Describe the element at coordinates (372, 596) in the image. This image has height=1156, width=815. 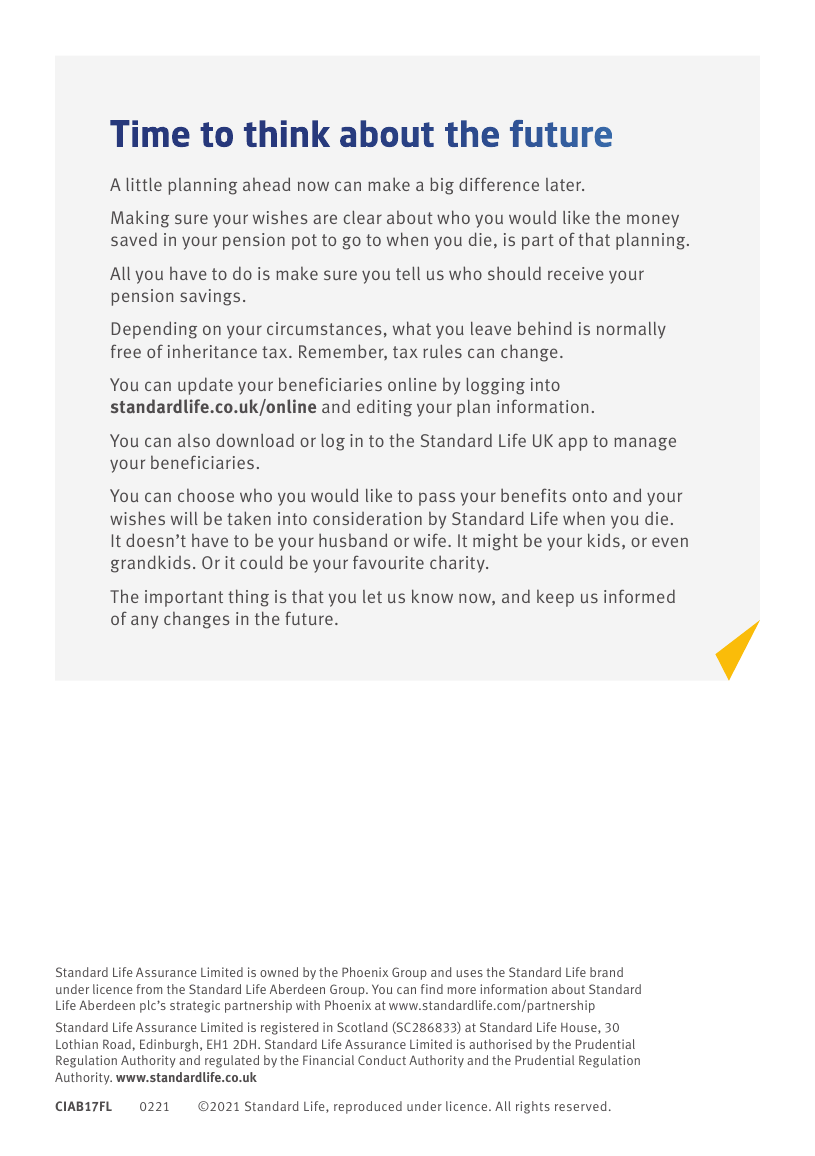
I see `let` at that location.
